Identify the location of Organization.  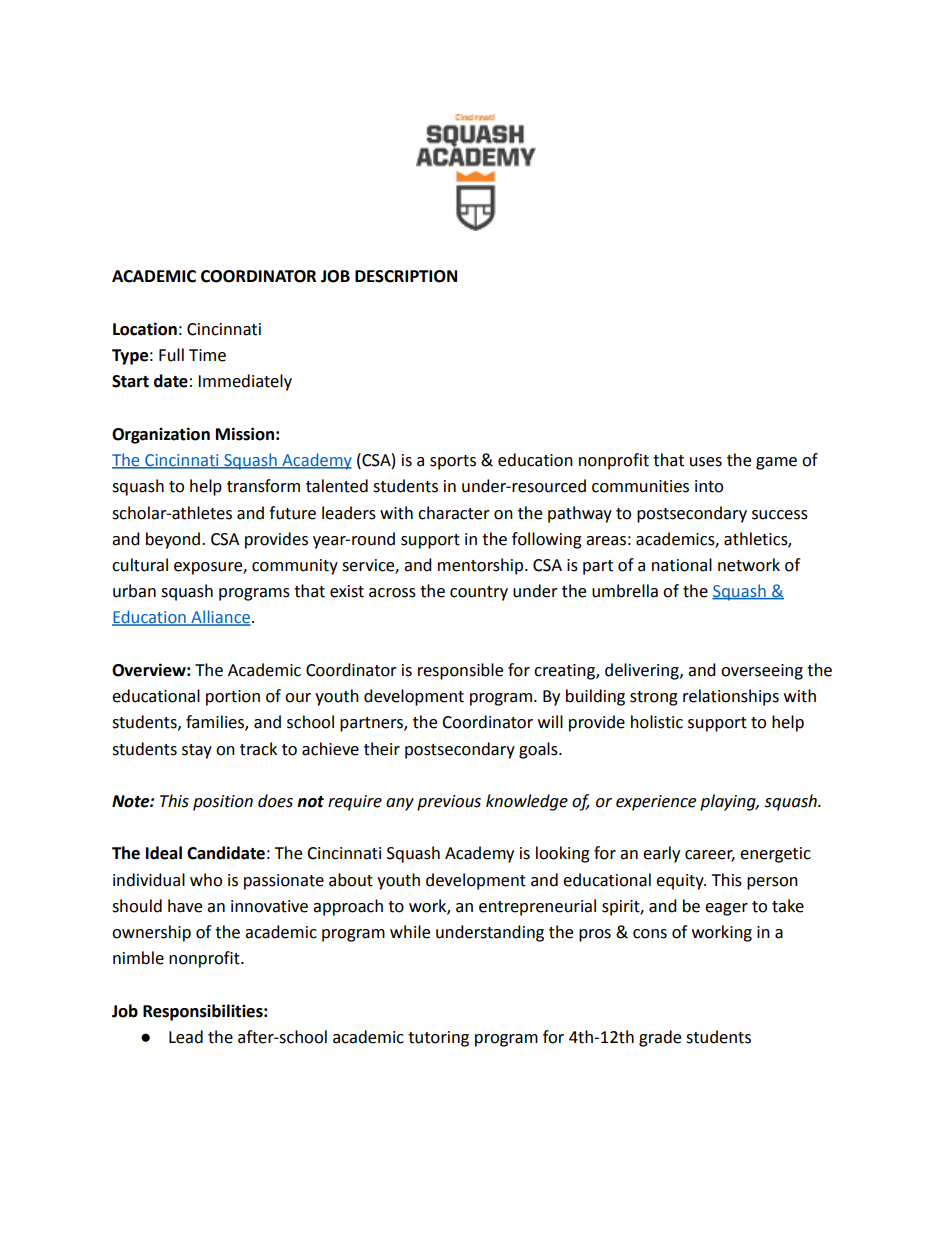
(161, 435).
